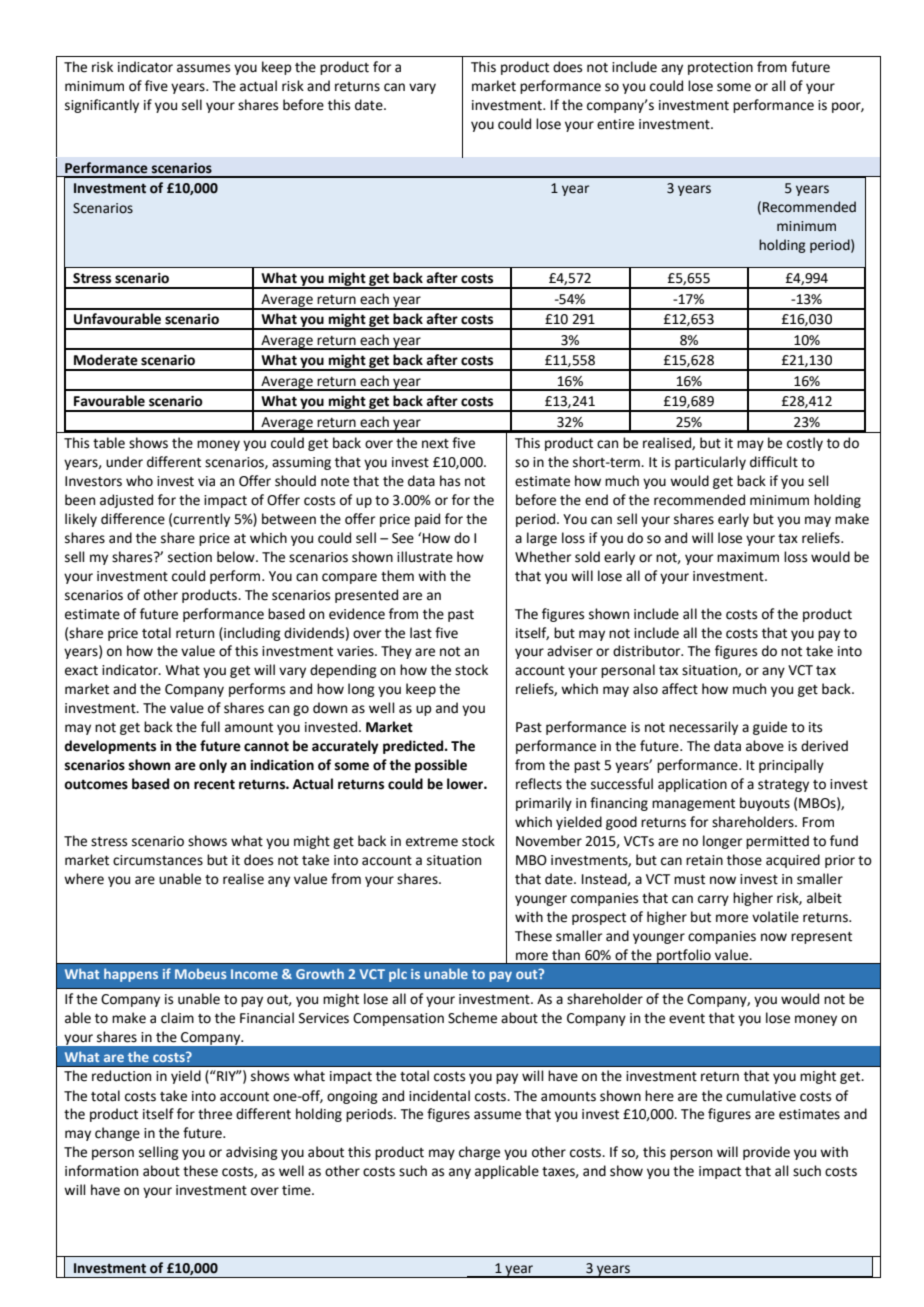 This screenshot has height=1307, width=924. I want to click on protection, so click(720, 68).
